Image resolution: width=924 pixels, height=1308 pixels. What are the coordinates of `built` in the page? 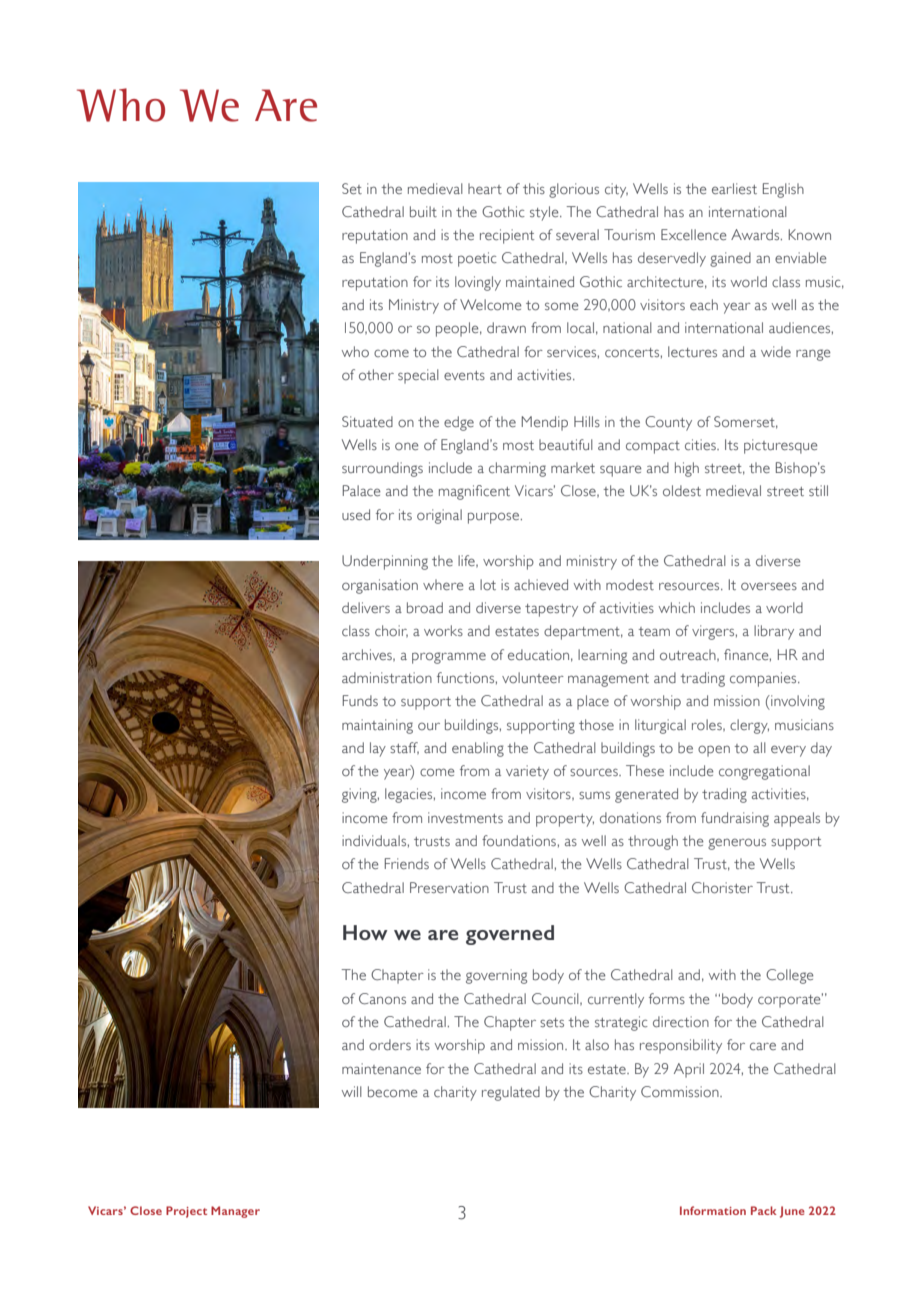 It's located at (423, 212).
